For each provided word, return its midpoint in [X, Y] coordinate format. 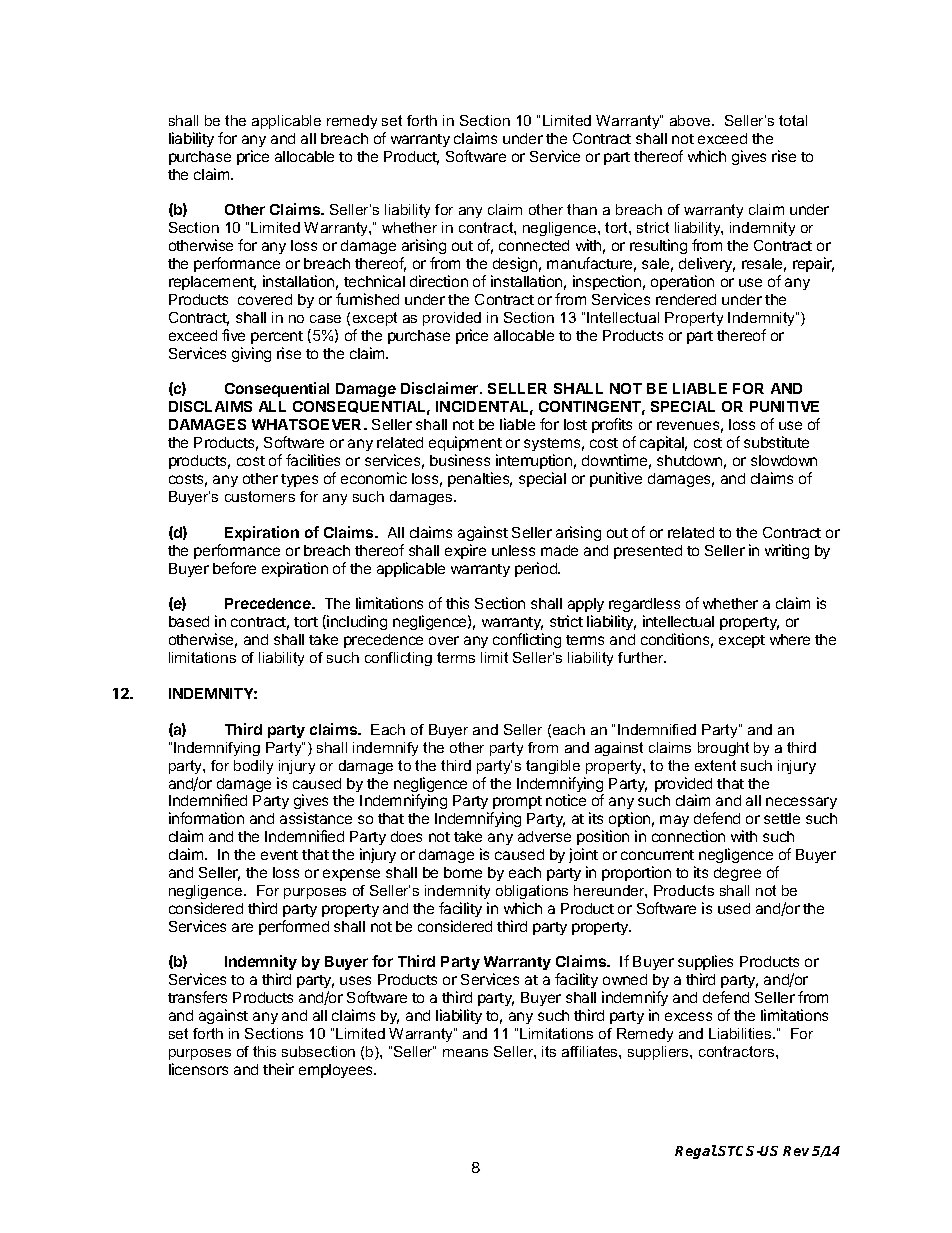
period [537, 569]
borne [463, 872]
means [465, 1053]
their [278, 1069]
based [189, 621]
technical [374, 281]
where [790, 639]
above [691, 120]
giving [251, 354]
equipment [465, 443]
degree [737, 874]
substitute [776, 442]
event [279, 855]
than [582, 209]
